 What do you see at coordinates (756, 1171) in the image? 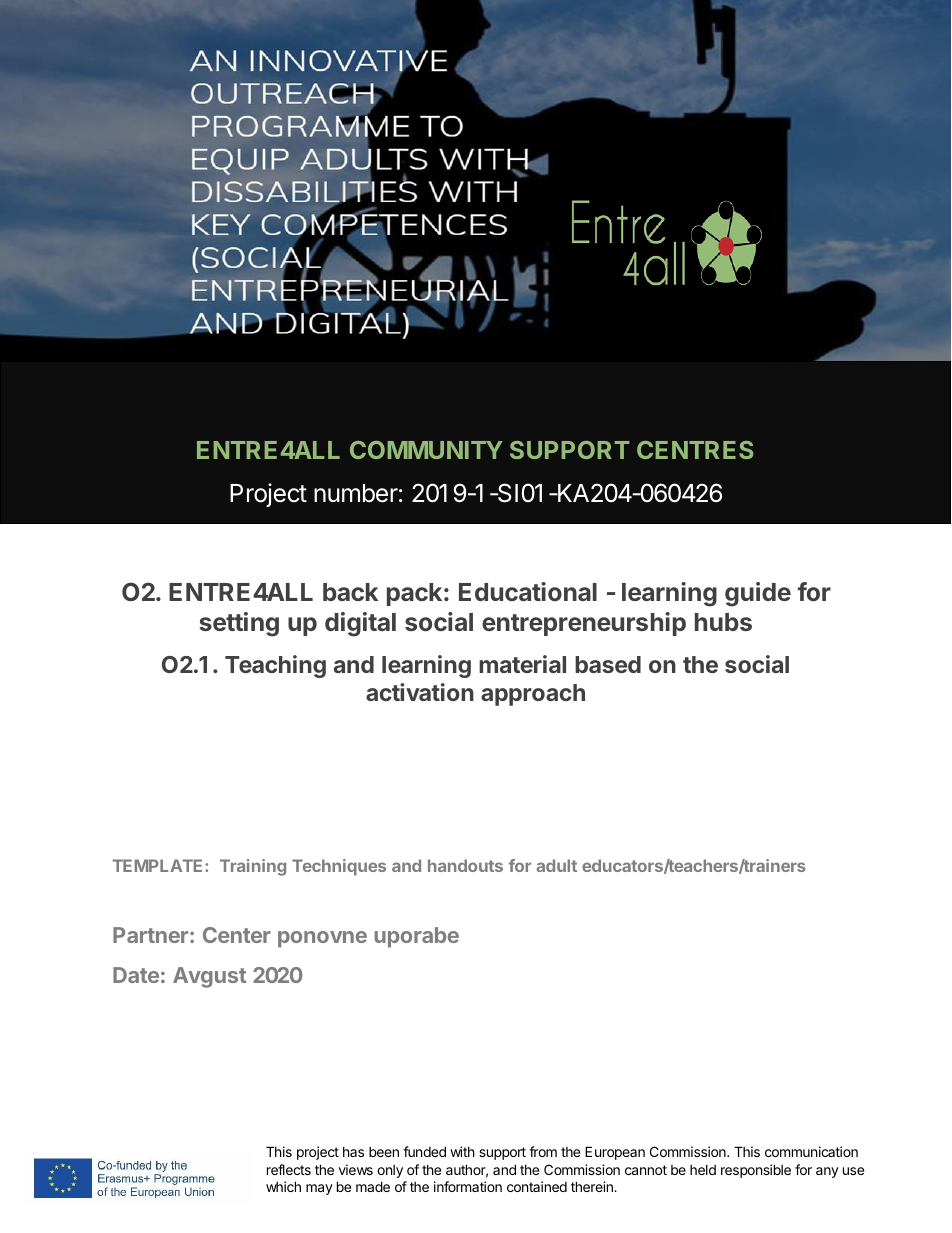
I see `responsible` at bounding box center [756, 1171].
